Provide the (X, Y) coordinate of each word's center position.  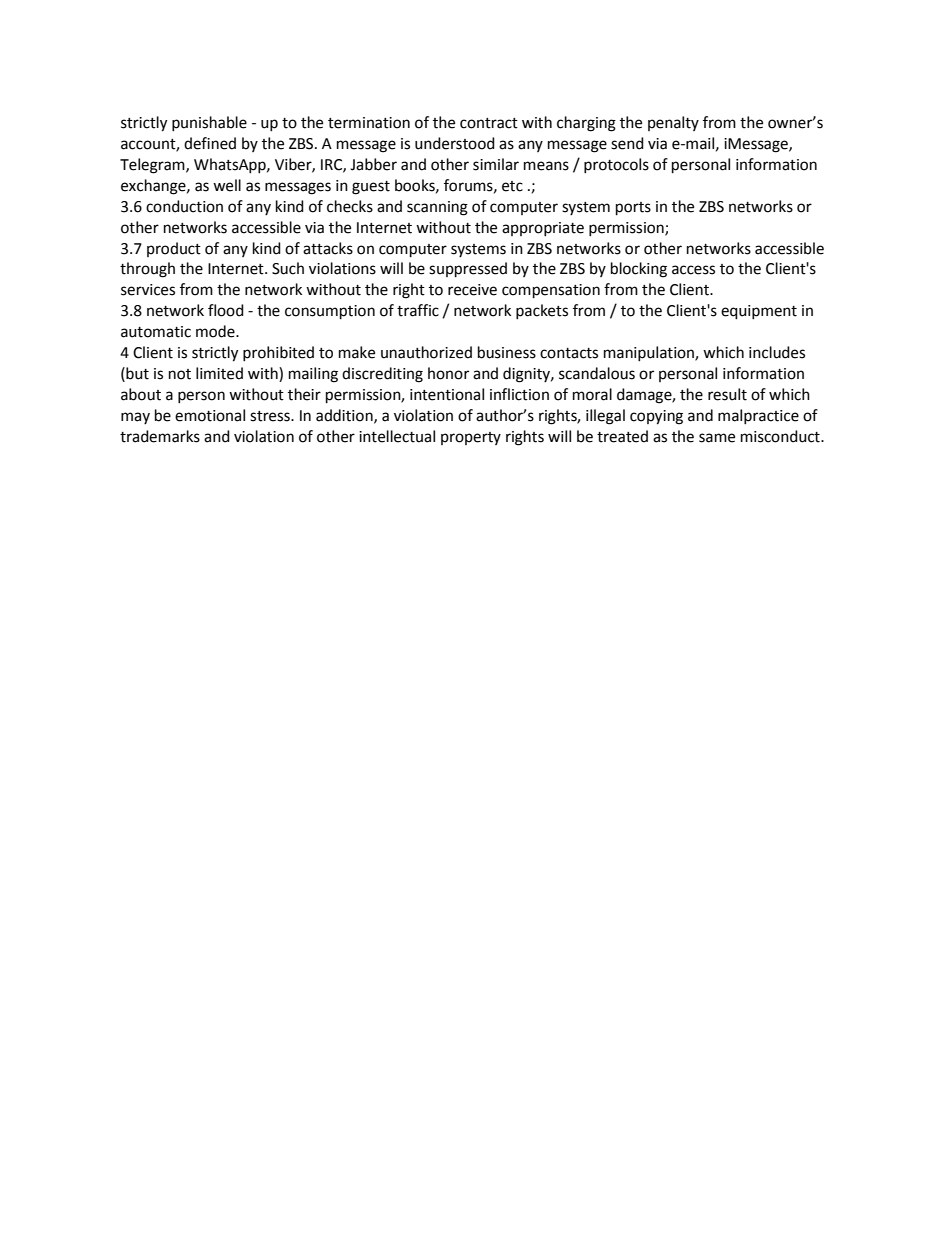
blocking (639, 270)
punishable (209, 123)
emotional (210, 415)
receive (472, 290)
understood (455, 143)
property (471, 438)
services (148, 290)
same (717, 438)
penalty (673, 123)
